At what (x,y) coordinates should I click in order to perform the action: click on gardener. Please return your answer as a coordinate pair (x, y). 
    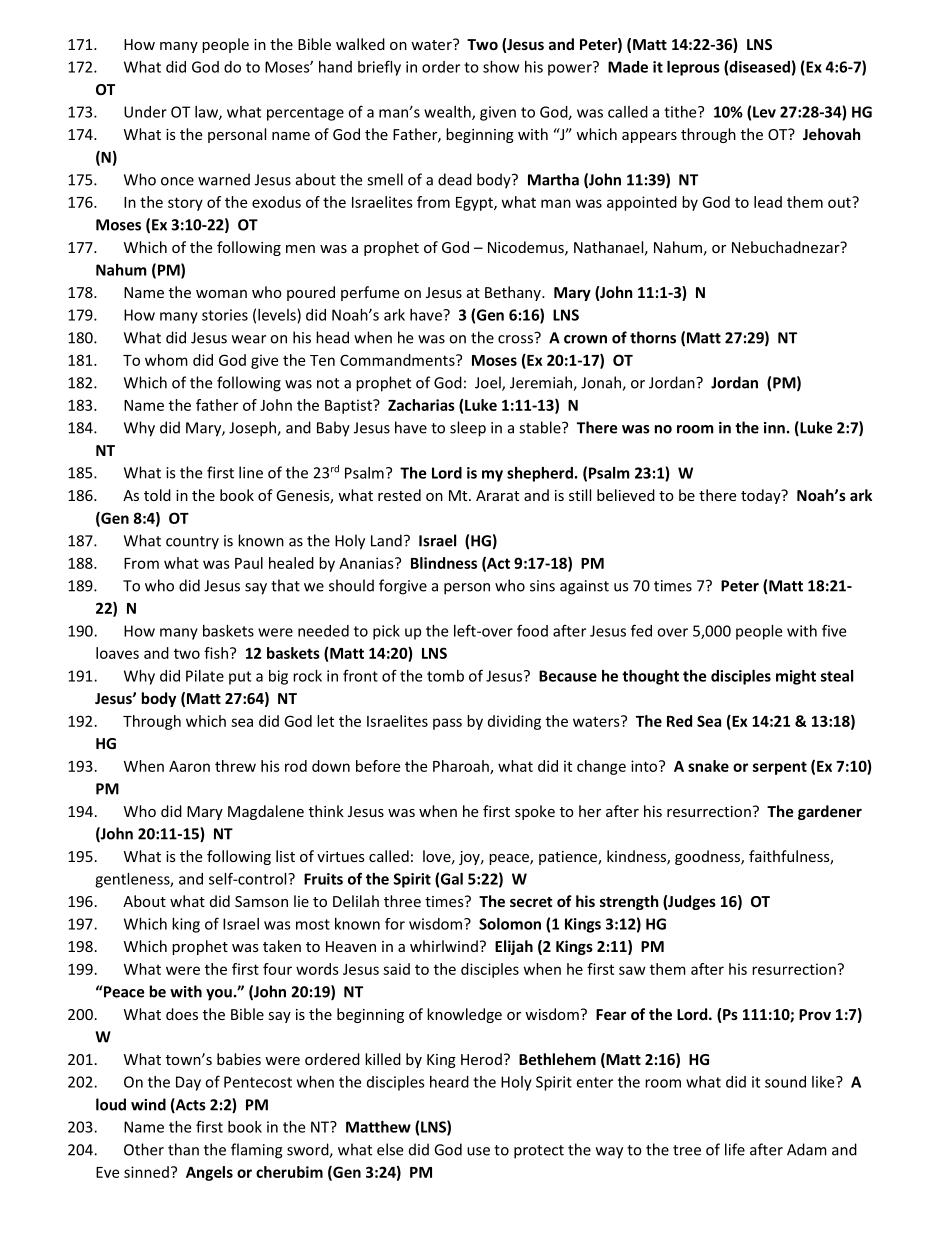
    Looking at the image, I should click on (830, 812).
